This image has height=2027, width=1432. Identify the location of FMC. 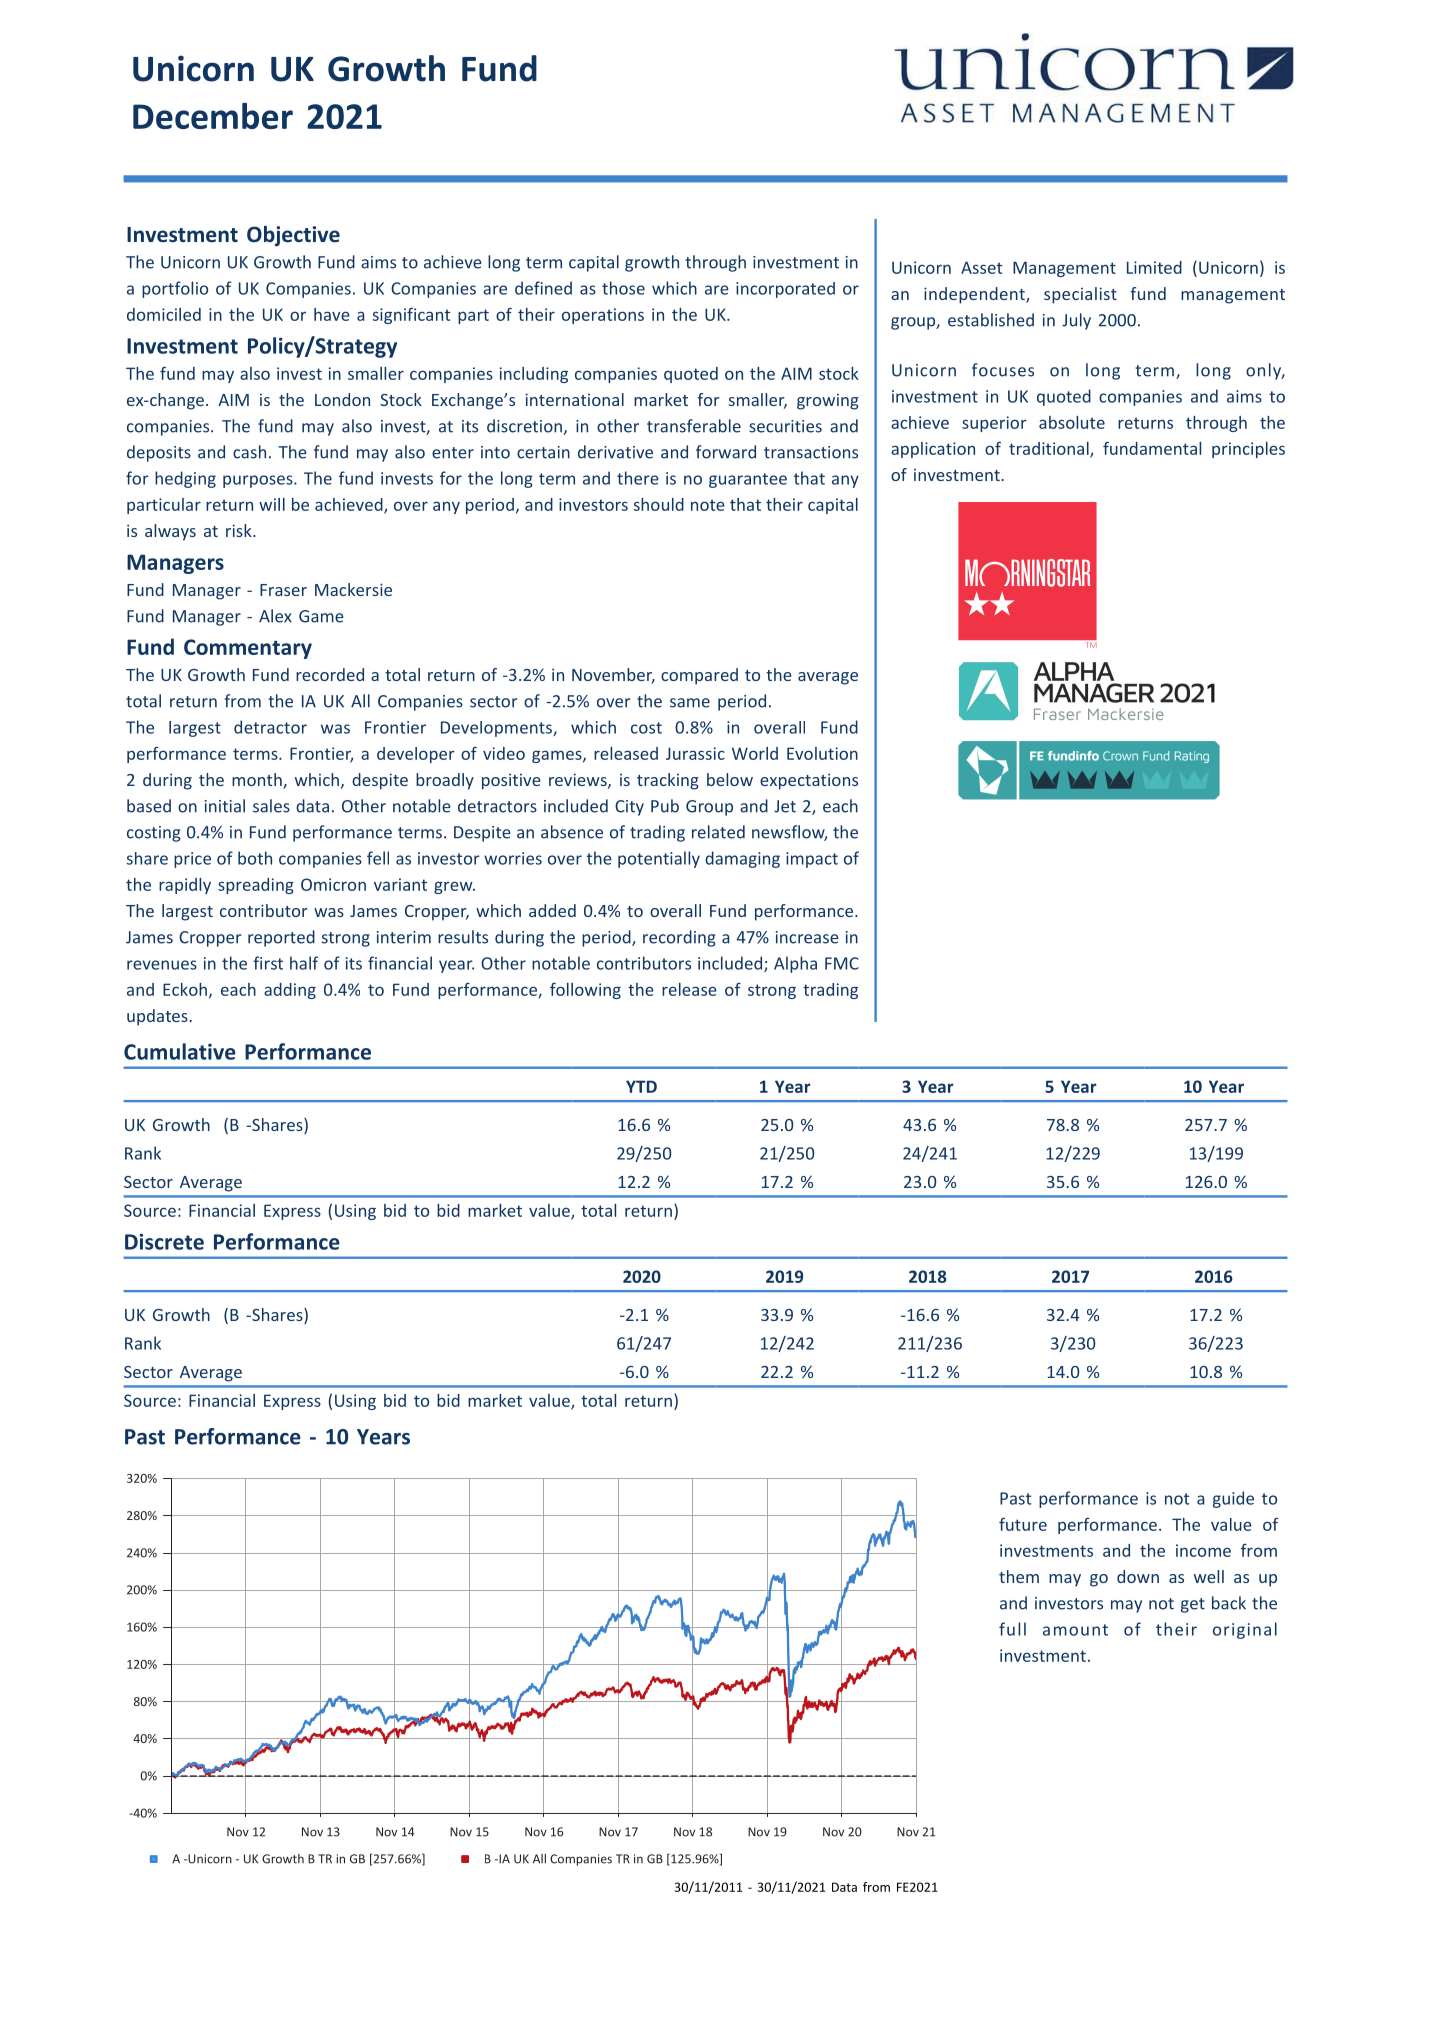
(842, 963).
